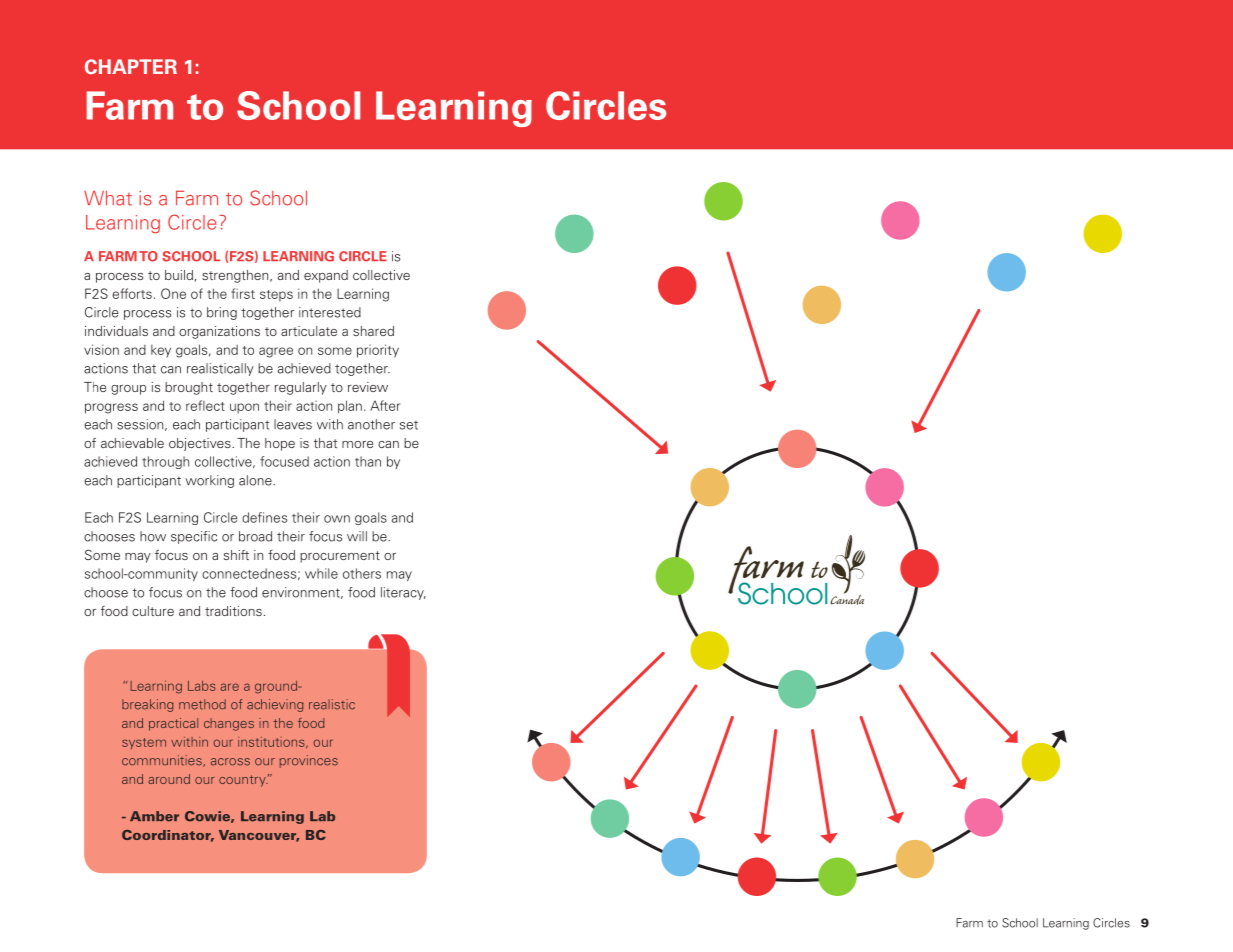 The height and width of the page is (952, 1233). What do you see at coordinates (371, 424) in the page?
I see `another` at bounding box center [371, 424].
